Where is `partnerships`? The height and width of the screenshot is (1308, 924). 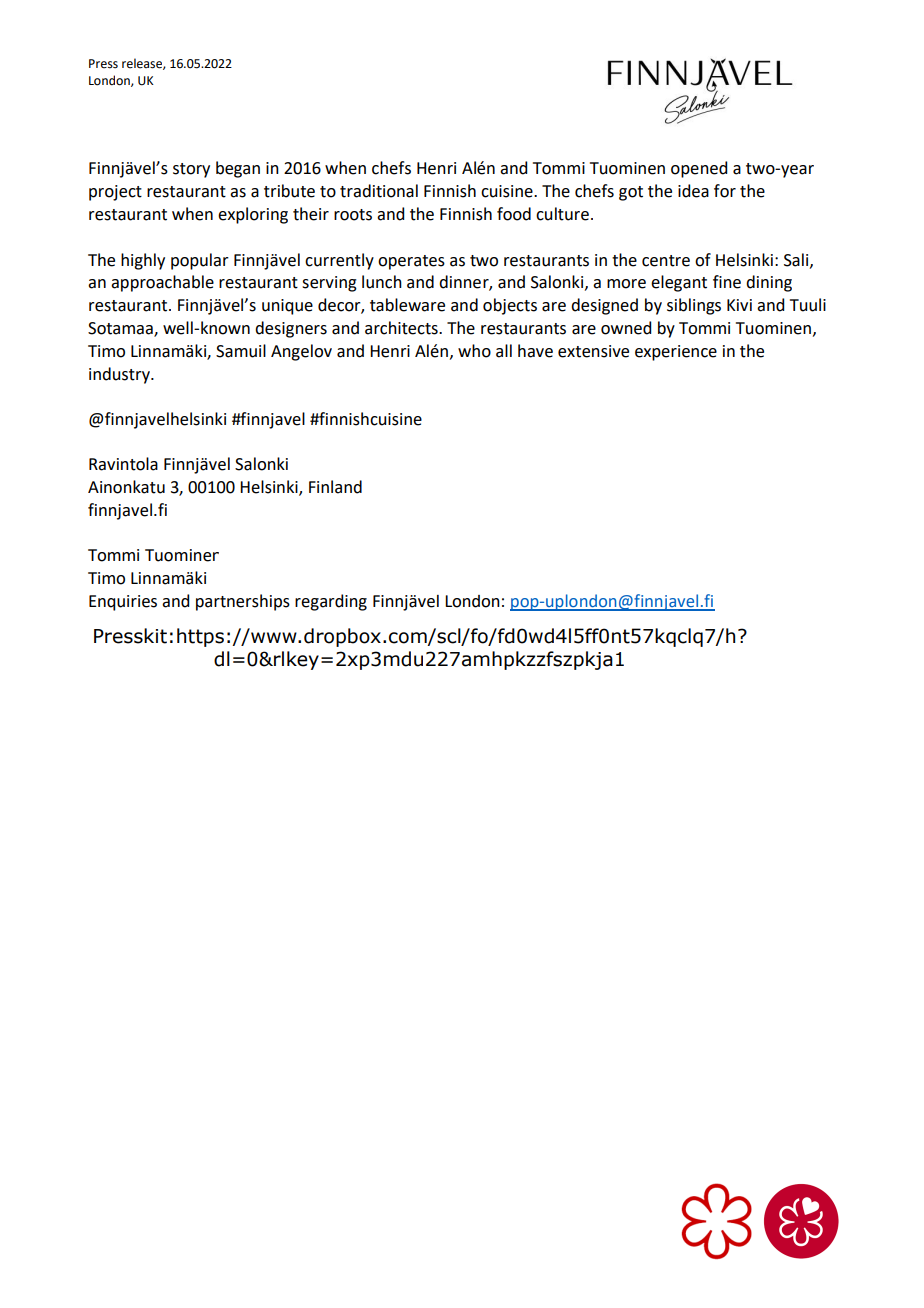 partnerships is located at coordinates (243, 602).
